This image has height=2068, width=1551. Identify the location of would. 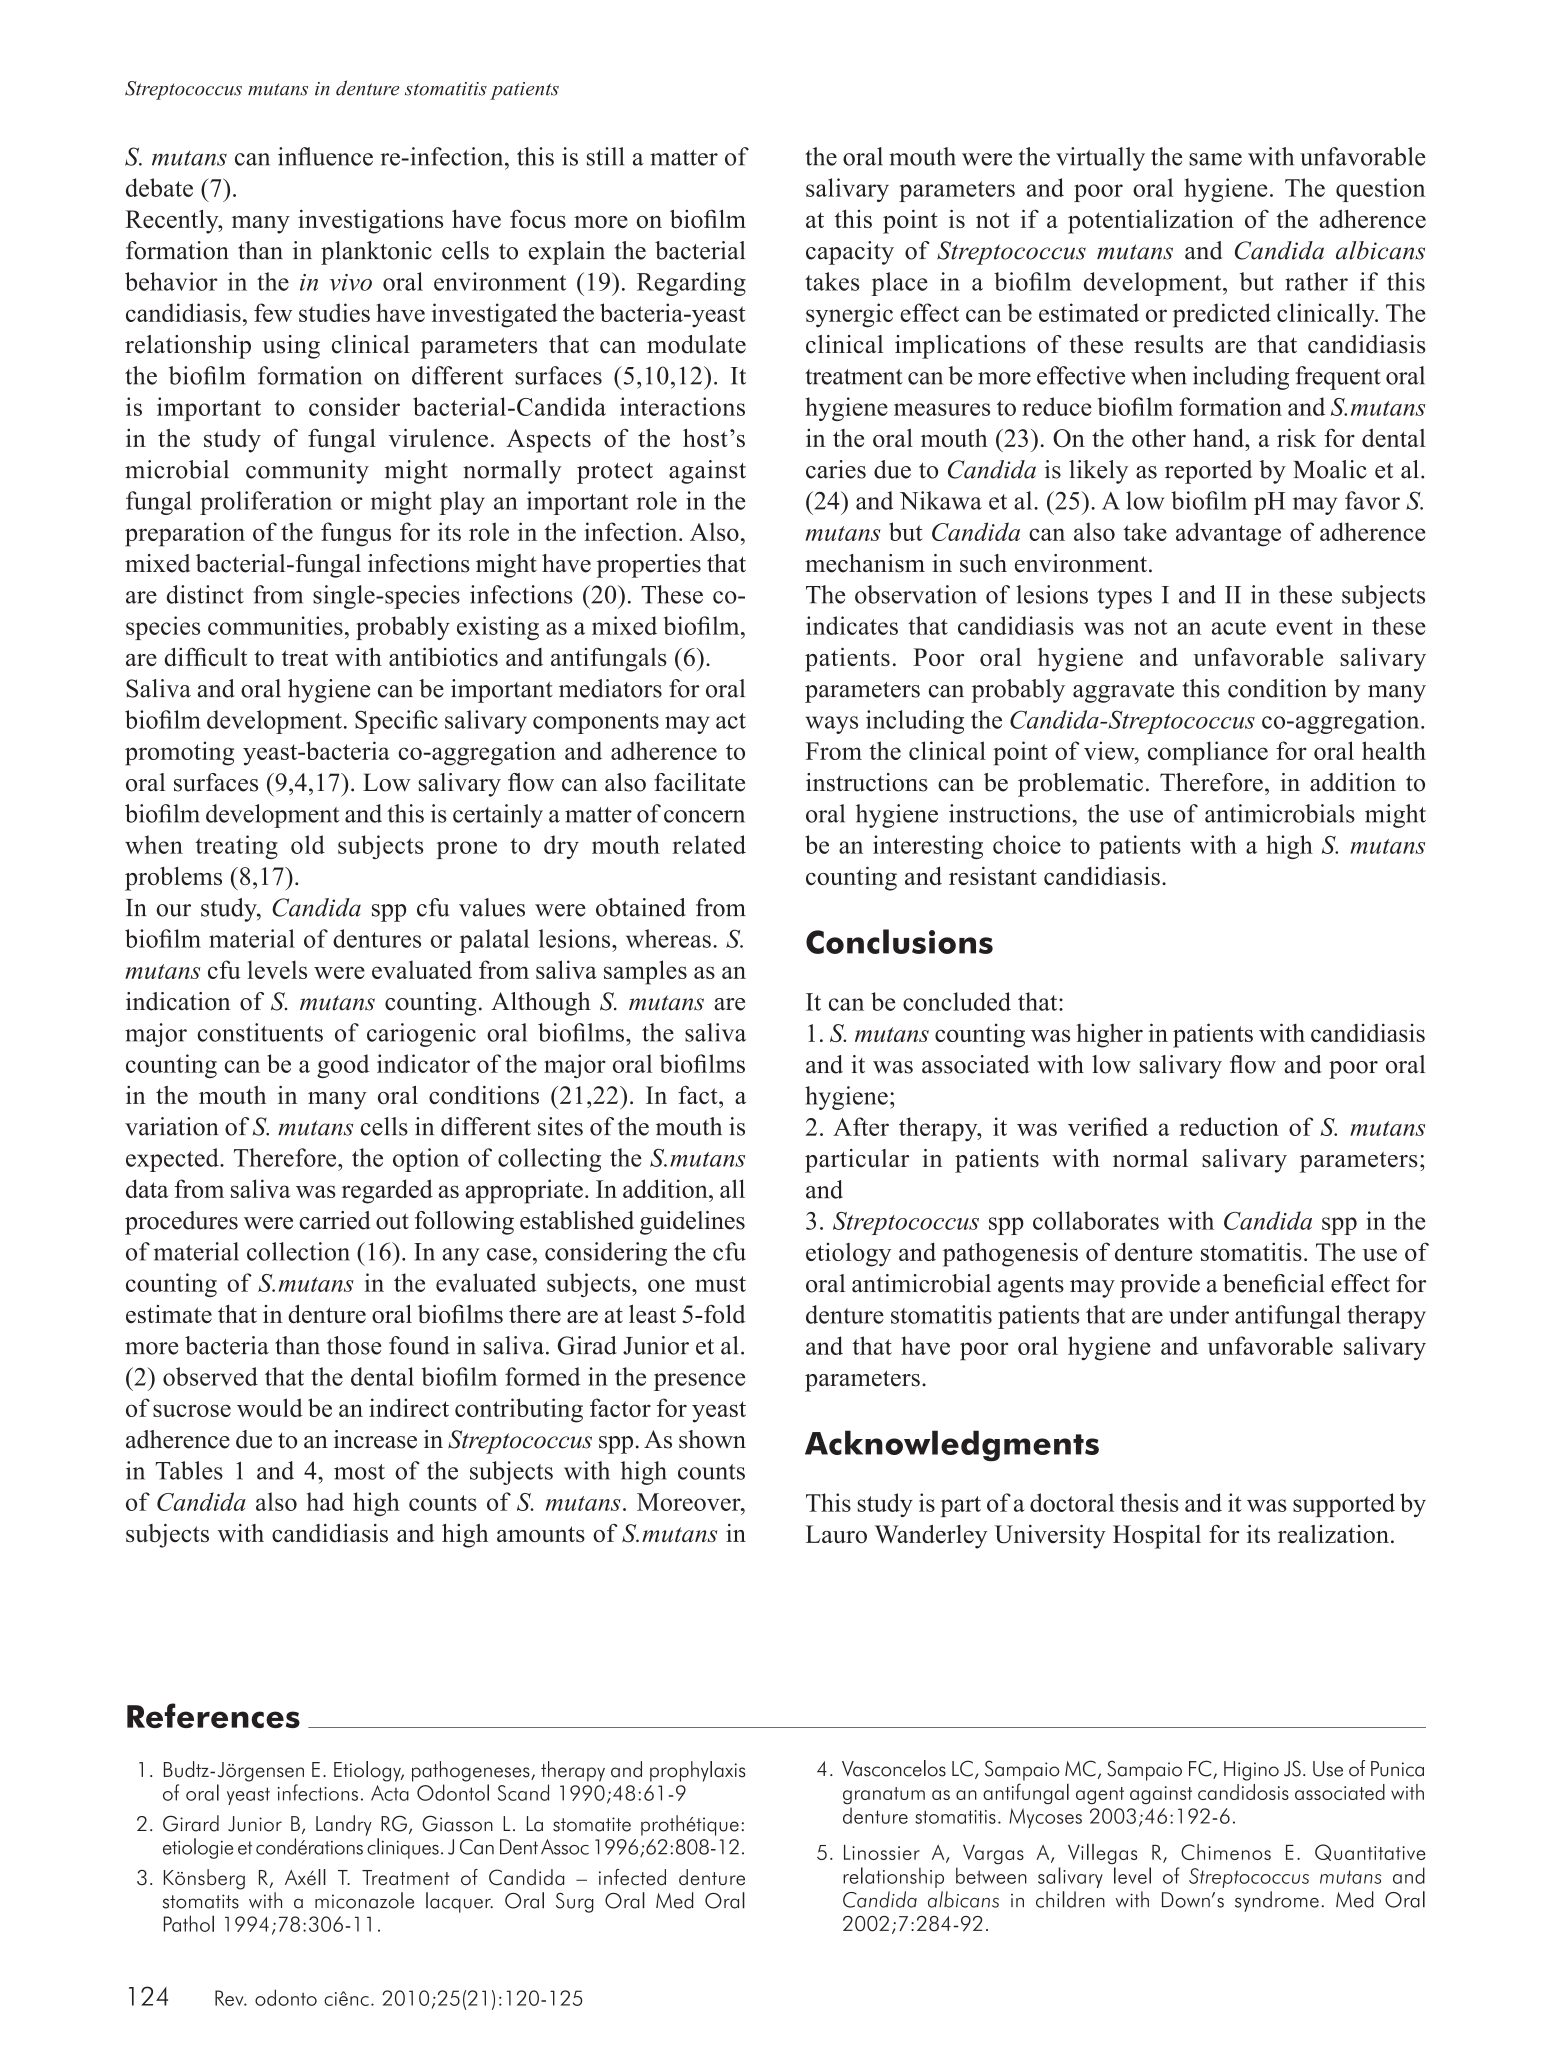
(270, 1407).
